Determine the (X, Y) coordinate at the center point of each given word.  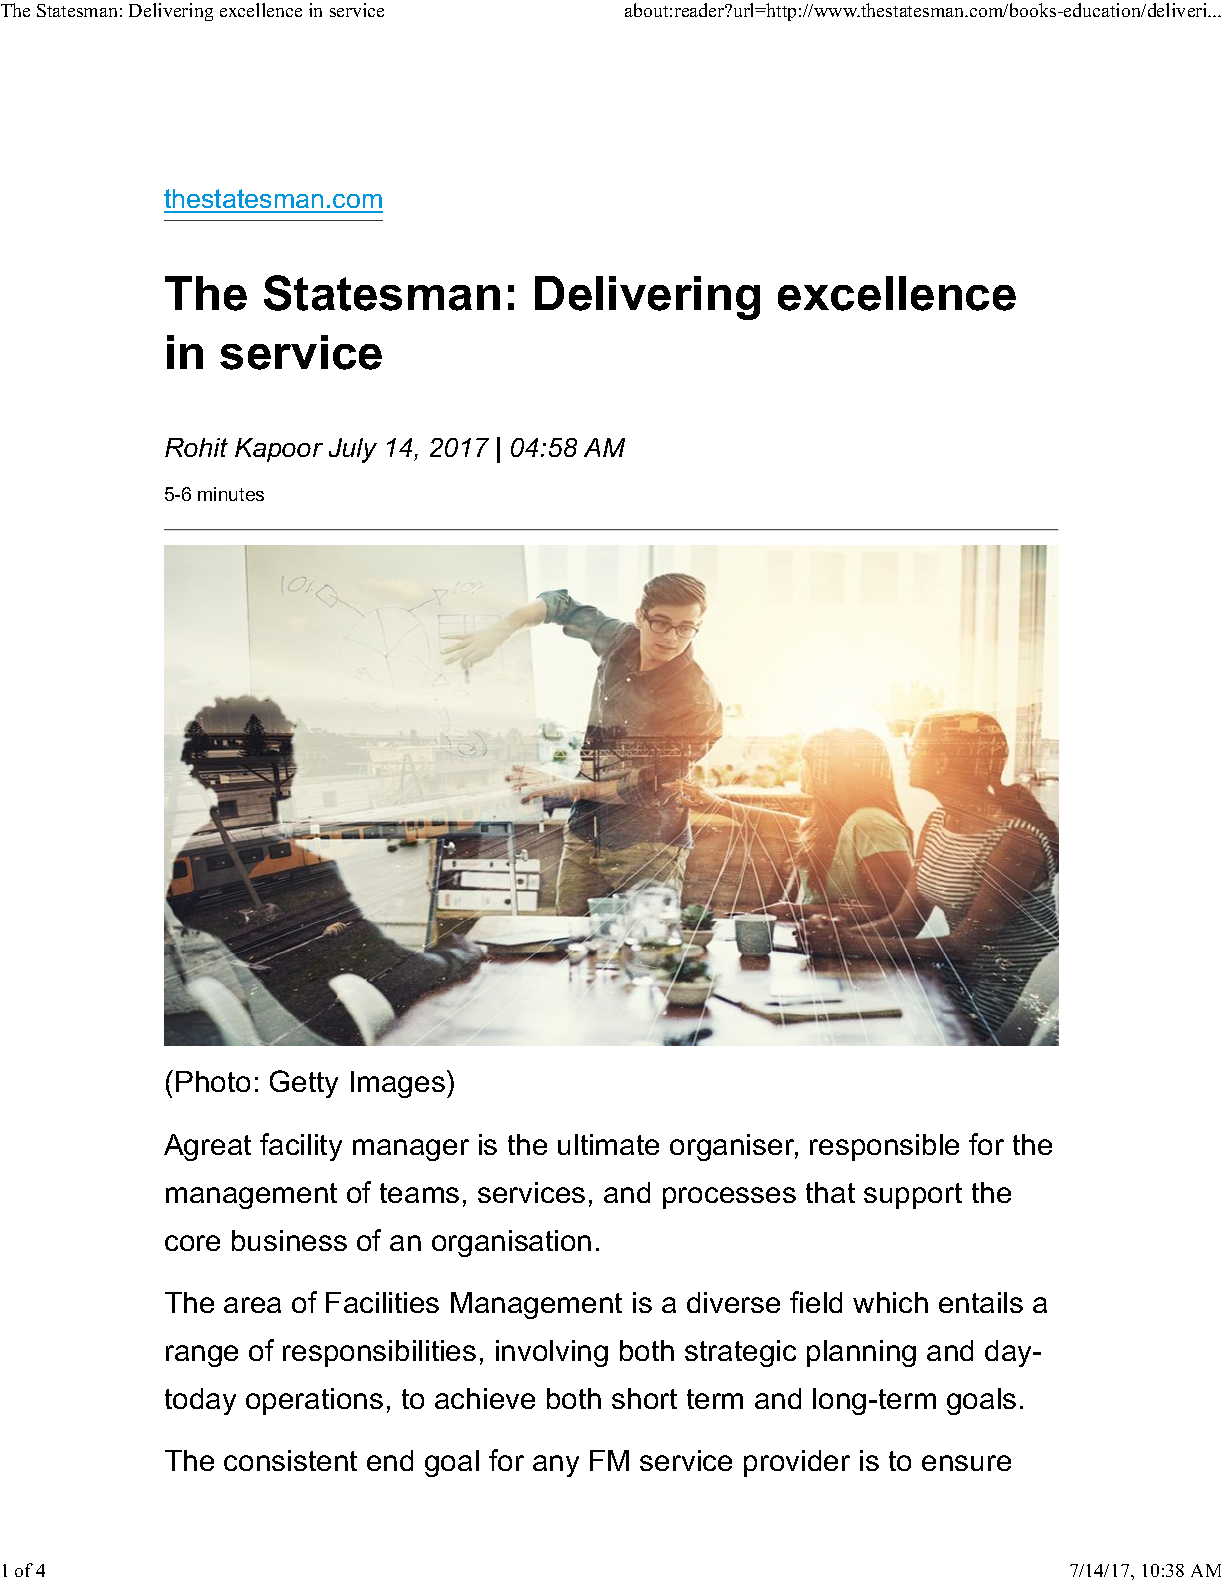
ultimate (608, 1144)
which (890, 1302)
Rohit (196, 447)
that (830, 1192)
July (353, 450)
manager (411, 1150)
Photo (213, 1081)
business (289, 1240)
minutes (231, 494)
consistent (290, 1460)
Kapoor (279, 450)
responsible (884, 1147)
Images (398, 1084)
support (913, 1196)
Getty (304, 1084)
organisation (511, 1243)
